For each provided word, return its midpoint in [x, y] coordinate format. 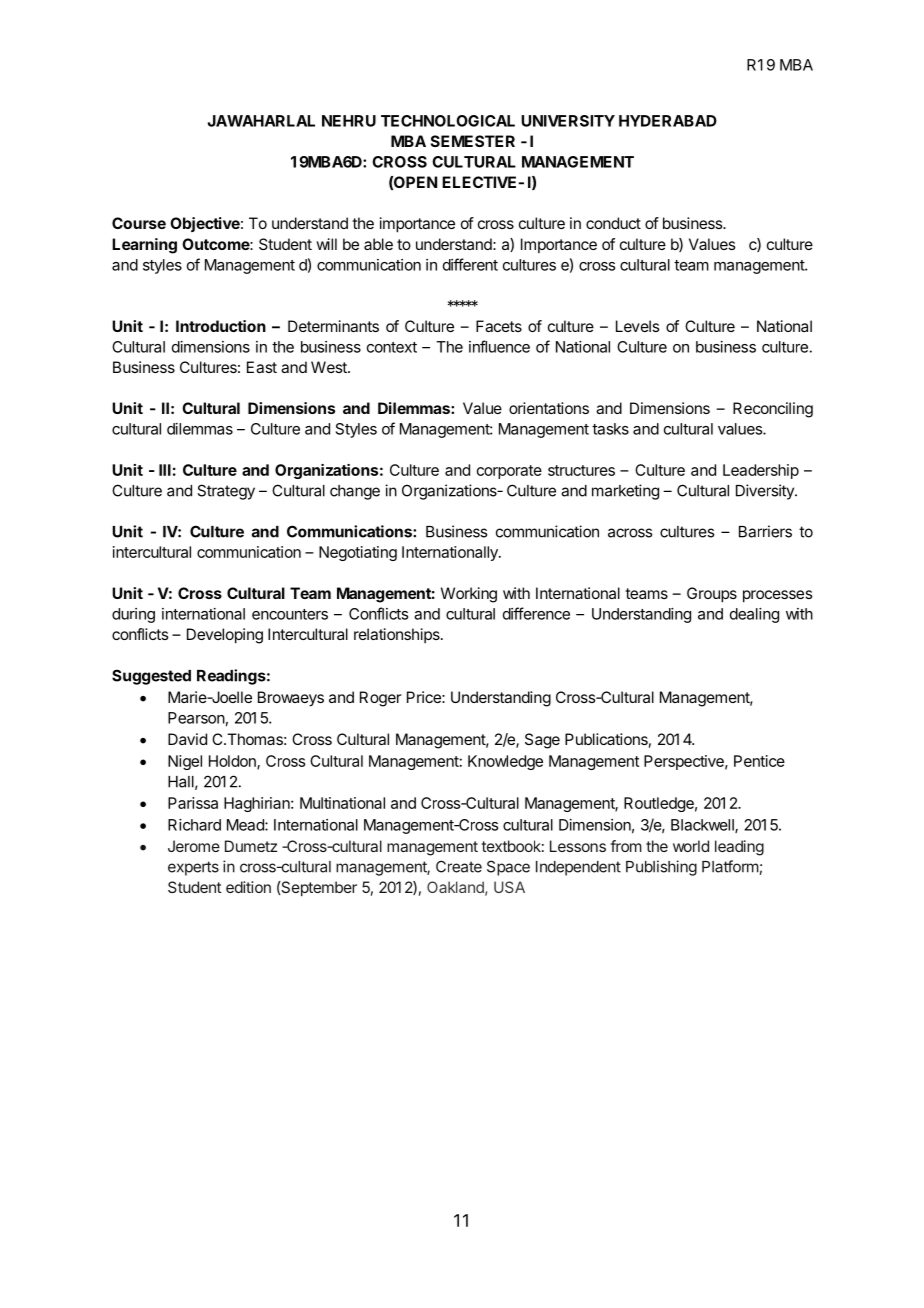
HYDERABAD [668, 121]
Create [459, 866]
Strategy [226, 492]
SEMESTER [473, 141]
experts [193, 868]
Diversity [766, 492]
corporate [509, 472]
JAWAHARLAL [261, 121]
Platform [730, 866]
